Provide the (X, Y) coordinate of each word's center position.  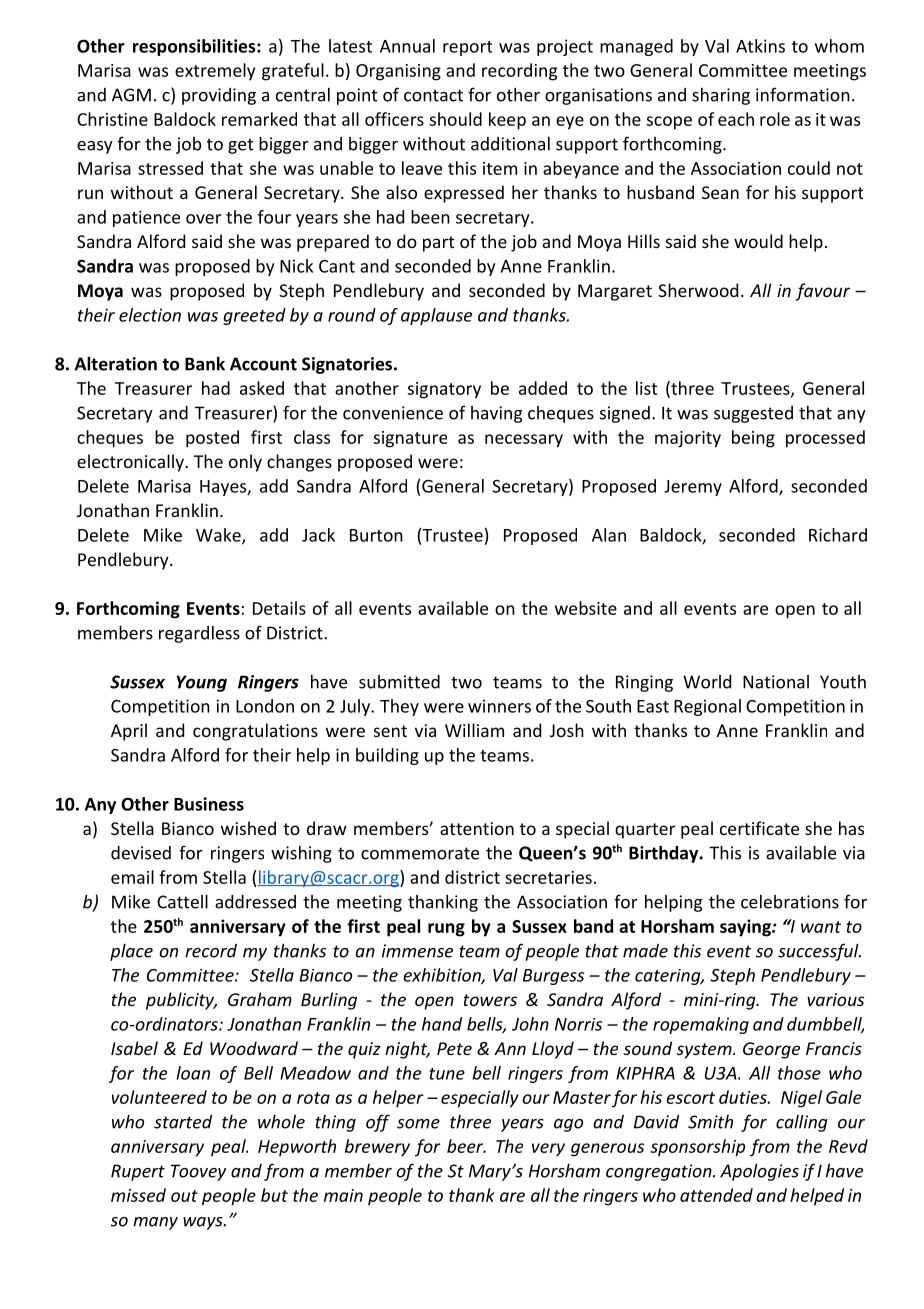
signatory (444, 390)
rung (446, 930)
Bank (205, 364)
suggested (753, 414)
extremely (215, 71)
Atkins (760, 46)
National (776, 682)
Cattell (182, 901)
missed (138, 1195)
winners (499, 706)
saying (746, 928)
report (467, 48)
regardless (199, 634)
